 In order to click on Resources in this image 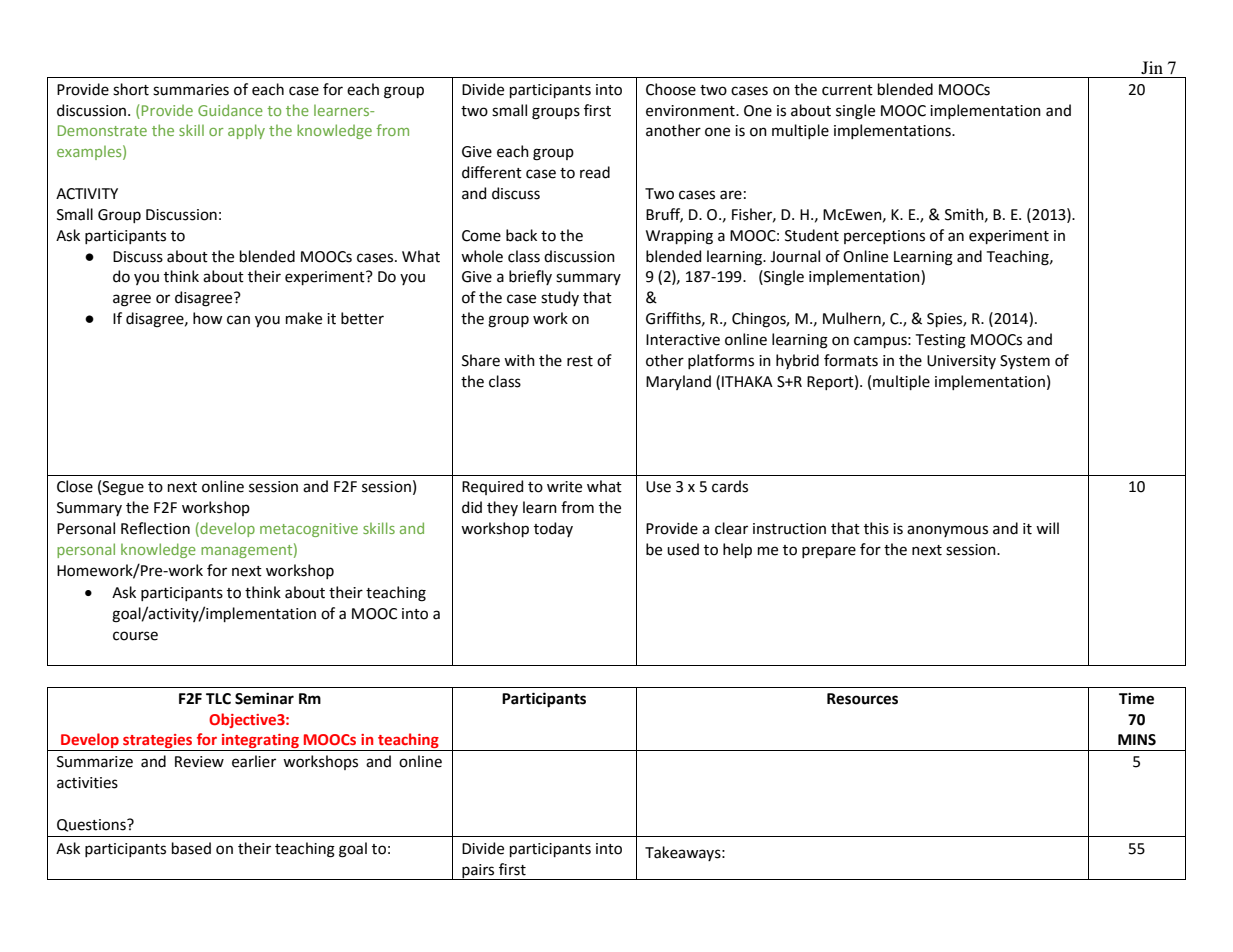, I will do `click(862, 699)`.
